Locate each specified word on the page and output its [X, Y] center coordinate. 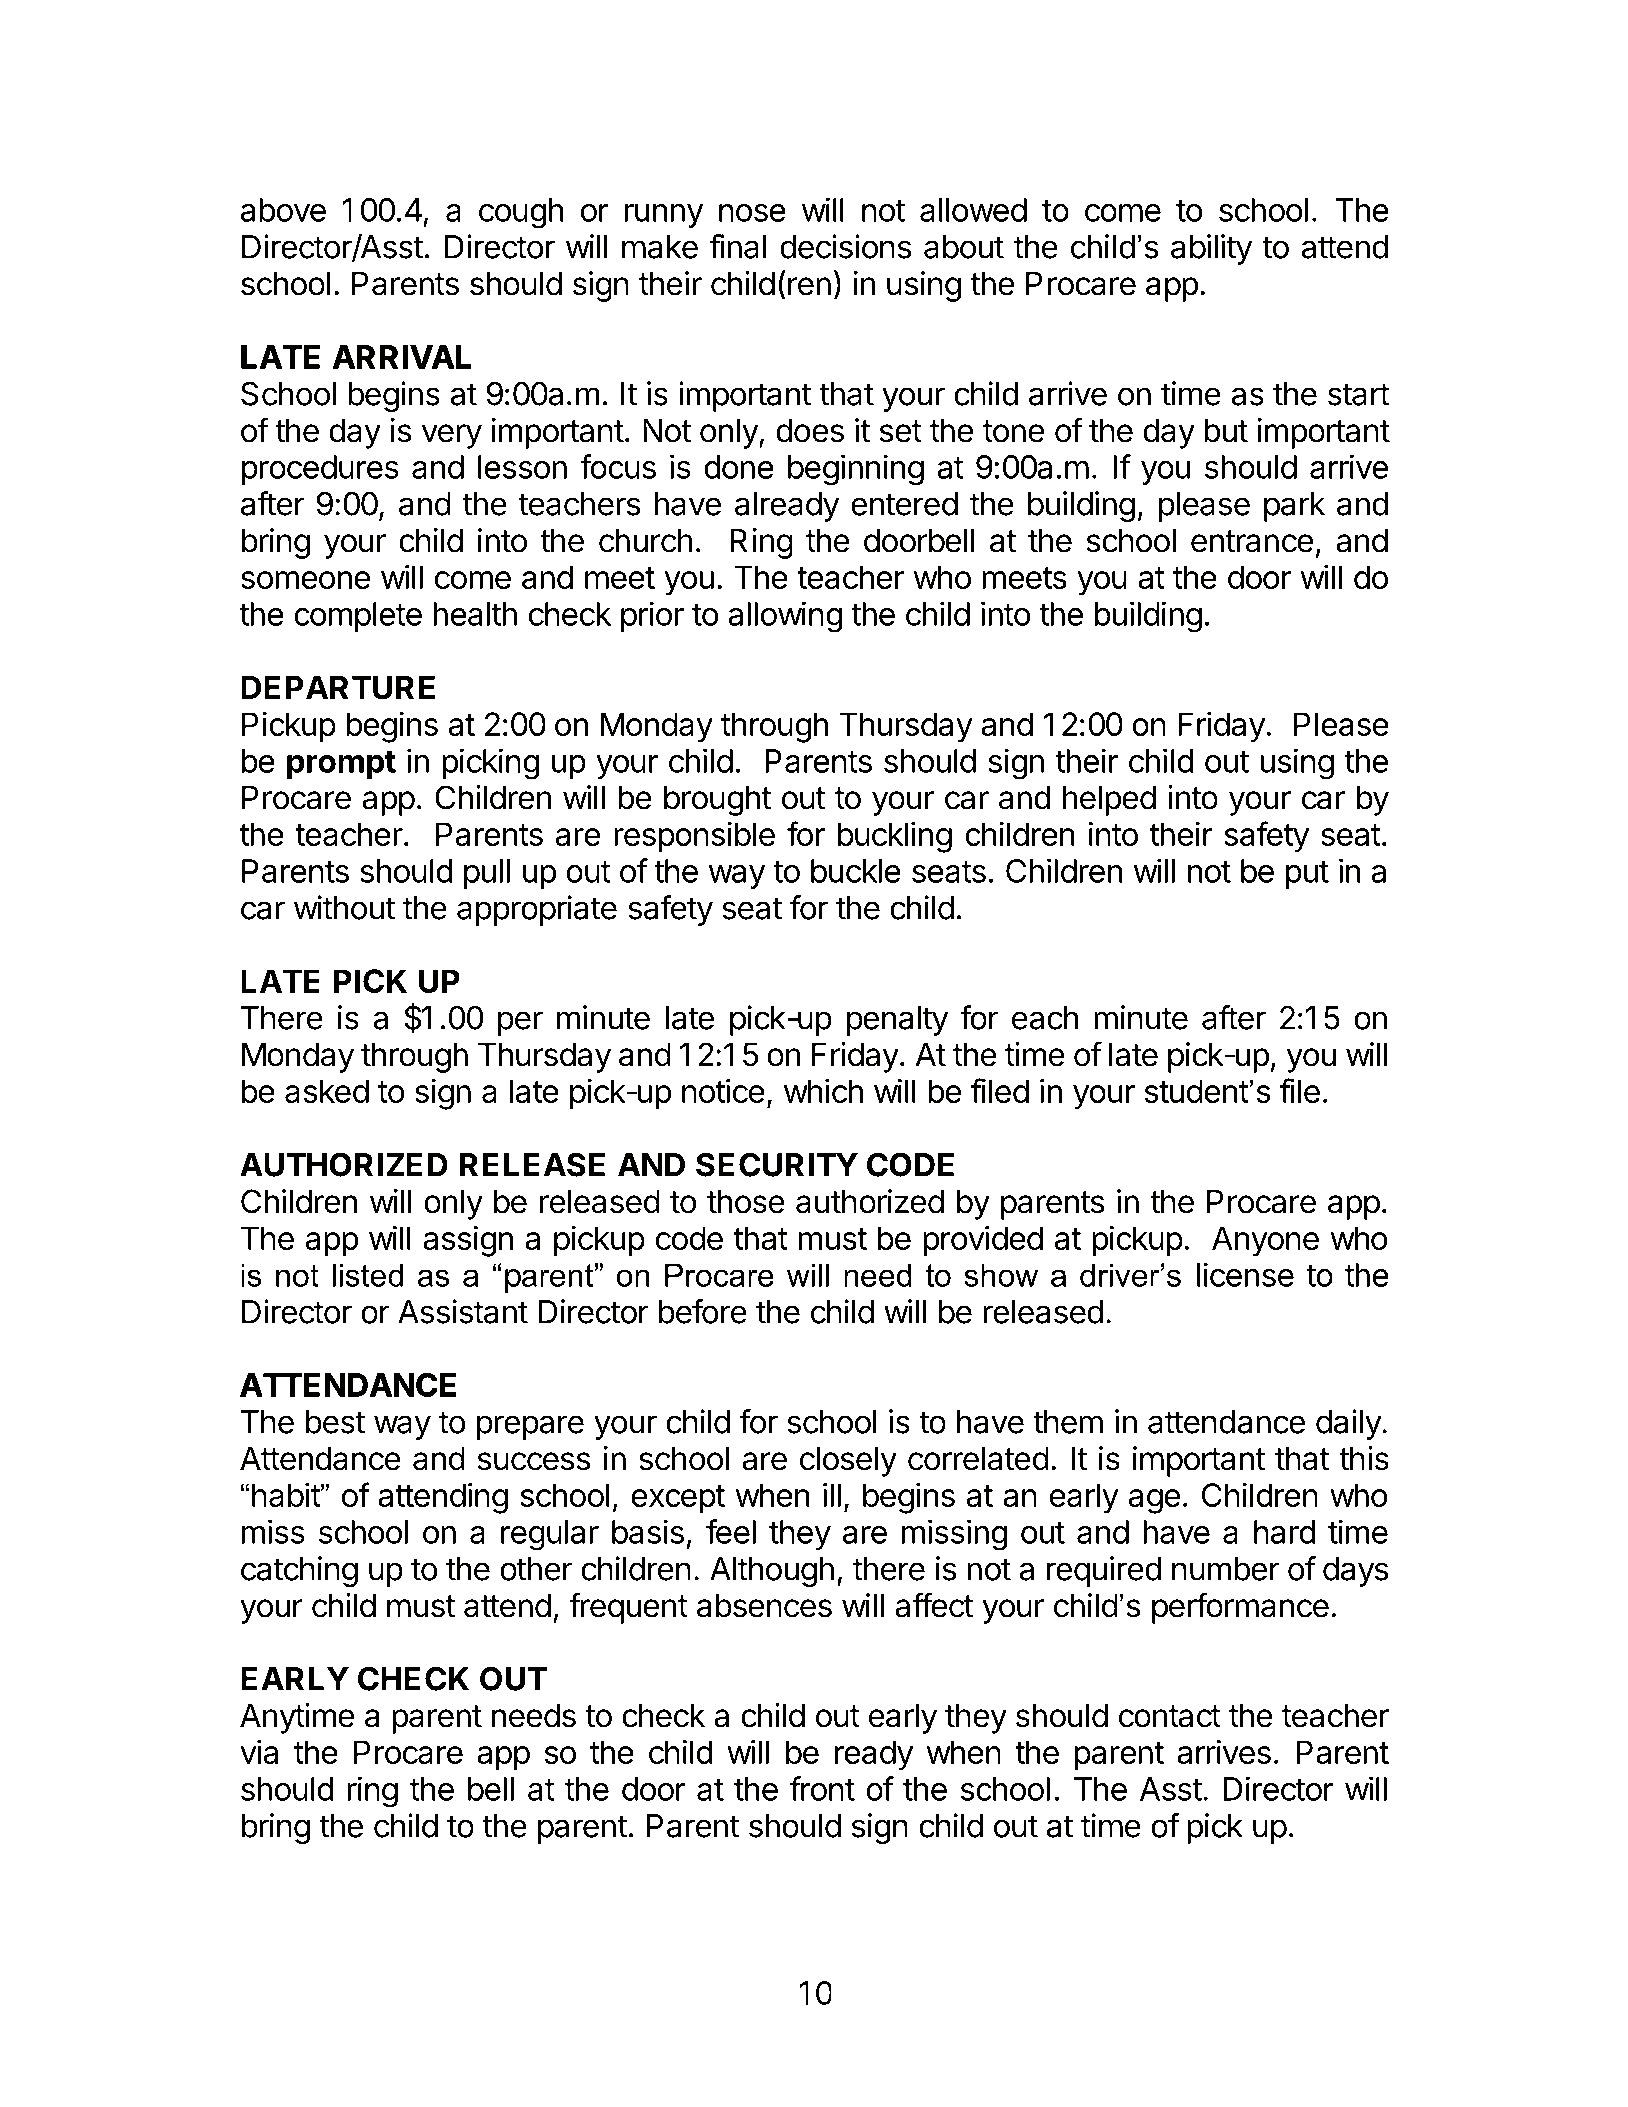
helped [1109, 800]
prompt [341, 765]
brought [717, 800]
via [259, 1752]
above [283, 210]
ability [1211, 249]
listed [367, 1275]
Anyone [1265, 1241]
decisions [846, 246]
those [746, 1201]
